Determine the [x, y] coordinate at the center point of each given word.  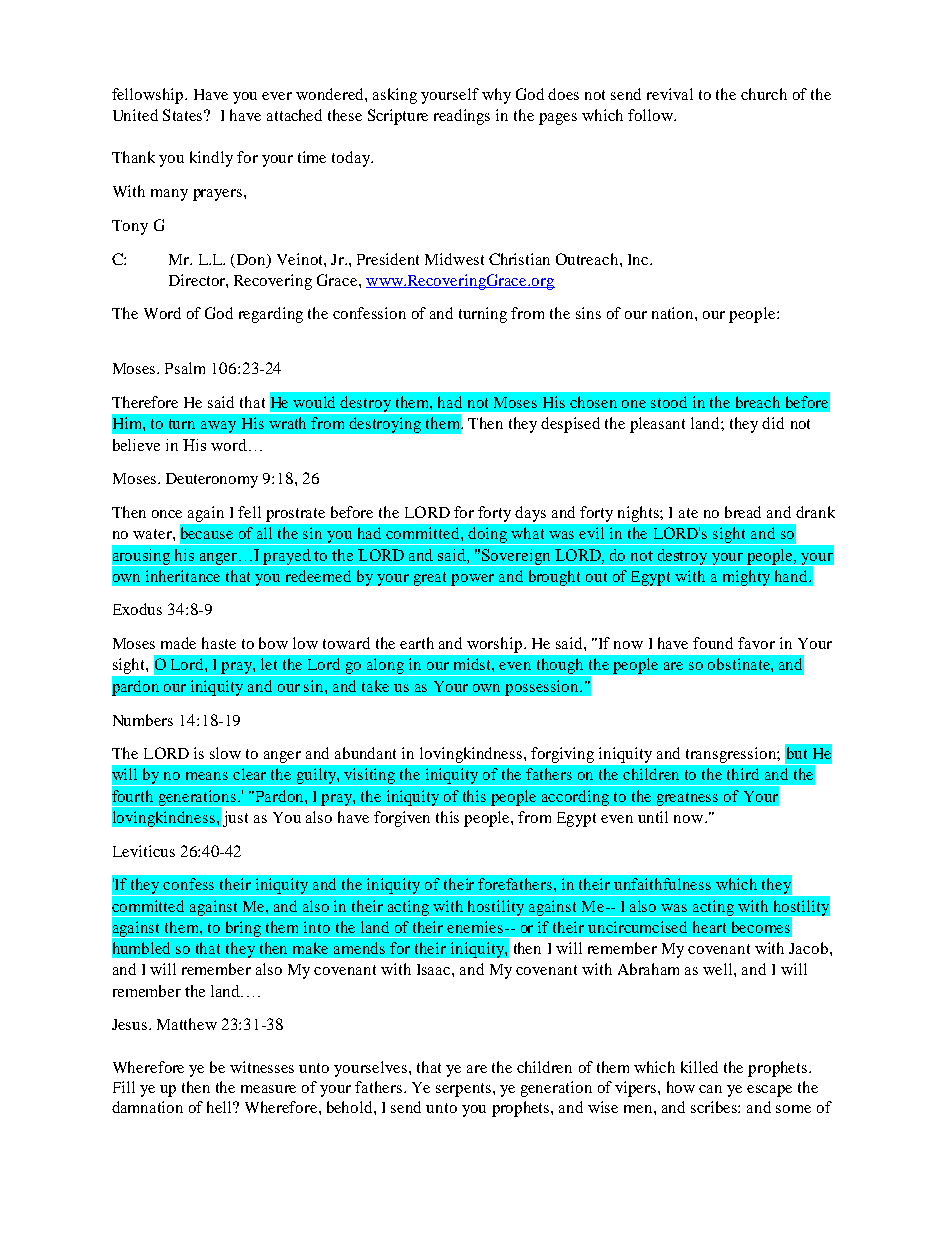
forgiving [562, 755]
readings [462, 117]
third [743, 774]
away [218, 427]
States [184, 115]
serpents [463, 1090]
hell [221, 1107]
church [764, 94]
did [773, 423]
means [207, 776]
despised [570, 425]
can [710, 1089]
